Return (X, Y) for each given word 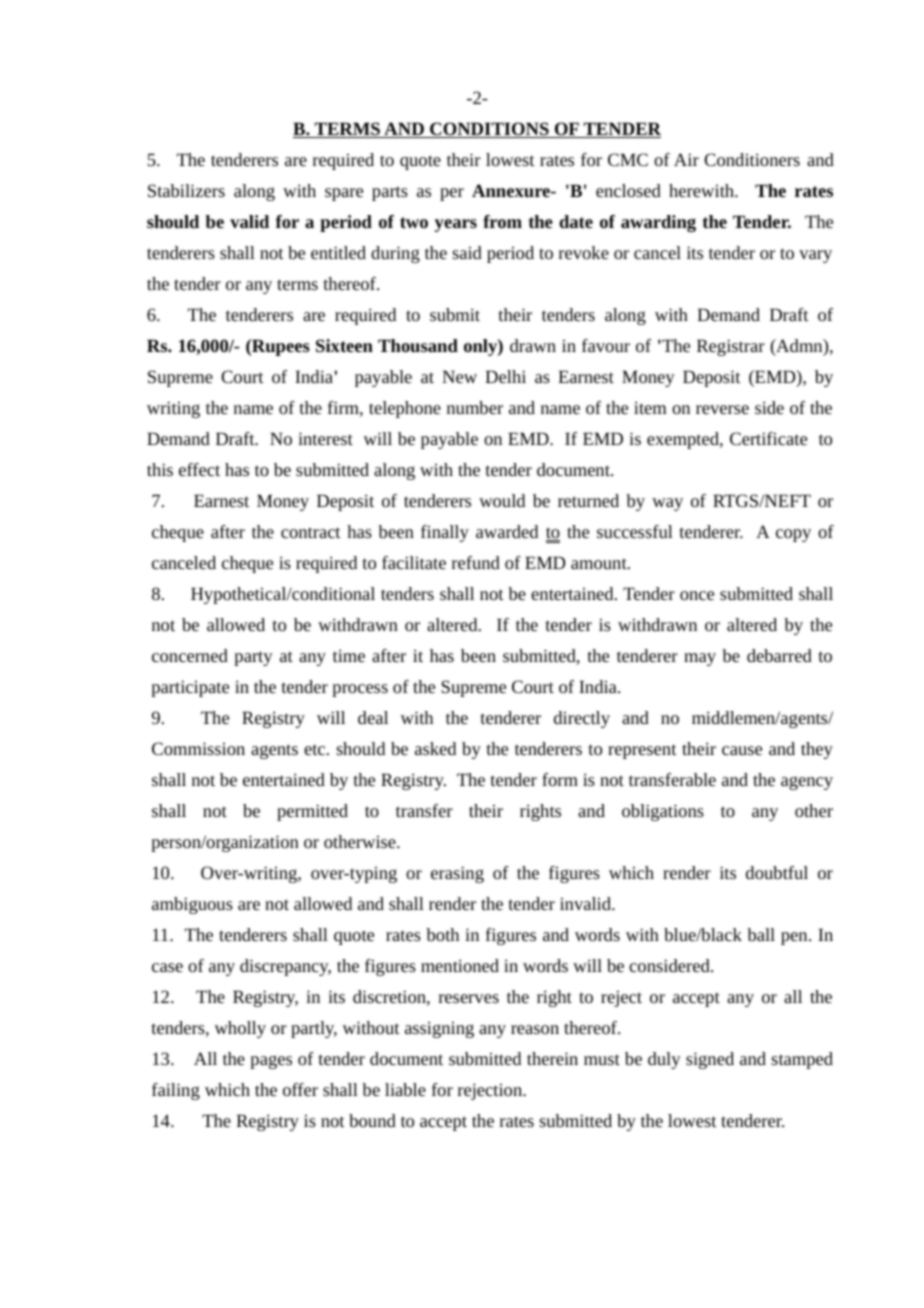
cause (742, 750)
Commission (198, 748)
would (502, 500)
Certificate (768, 438)
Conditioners (752, 159)
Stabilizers (186, 190)
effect (199, 469)
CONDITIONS (489, 130)
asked (435, 748)
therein (552, 1058)
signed (710, 1060)
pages (271, 1062)
